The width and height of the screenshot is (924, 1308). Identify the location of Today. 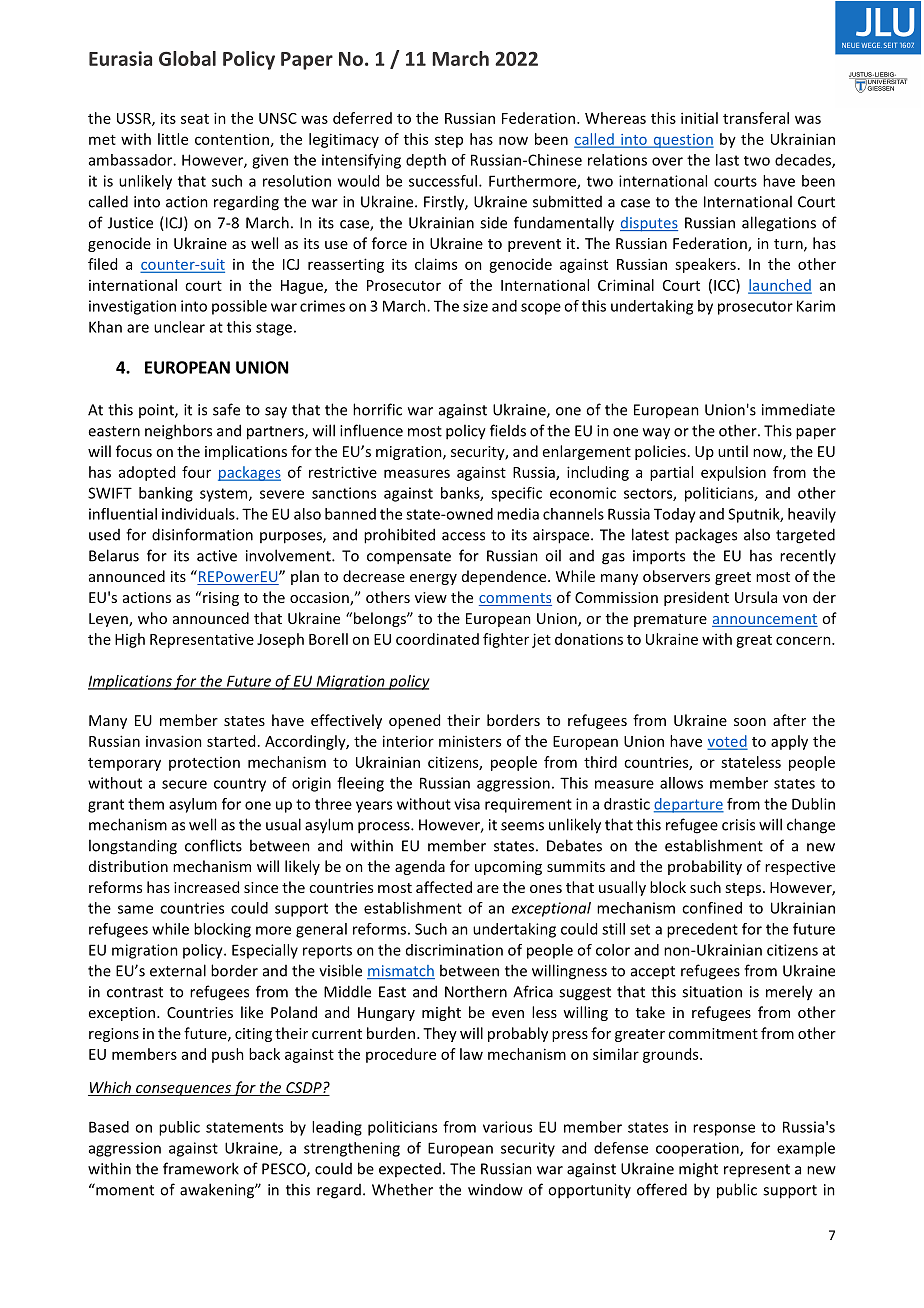
(675, 515).
